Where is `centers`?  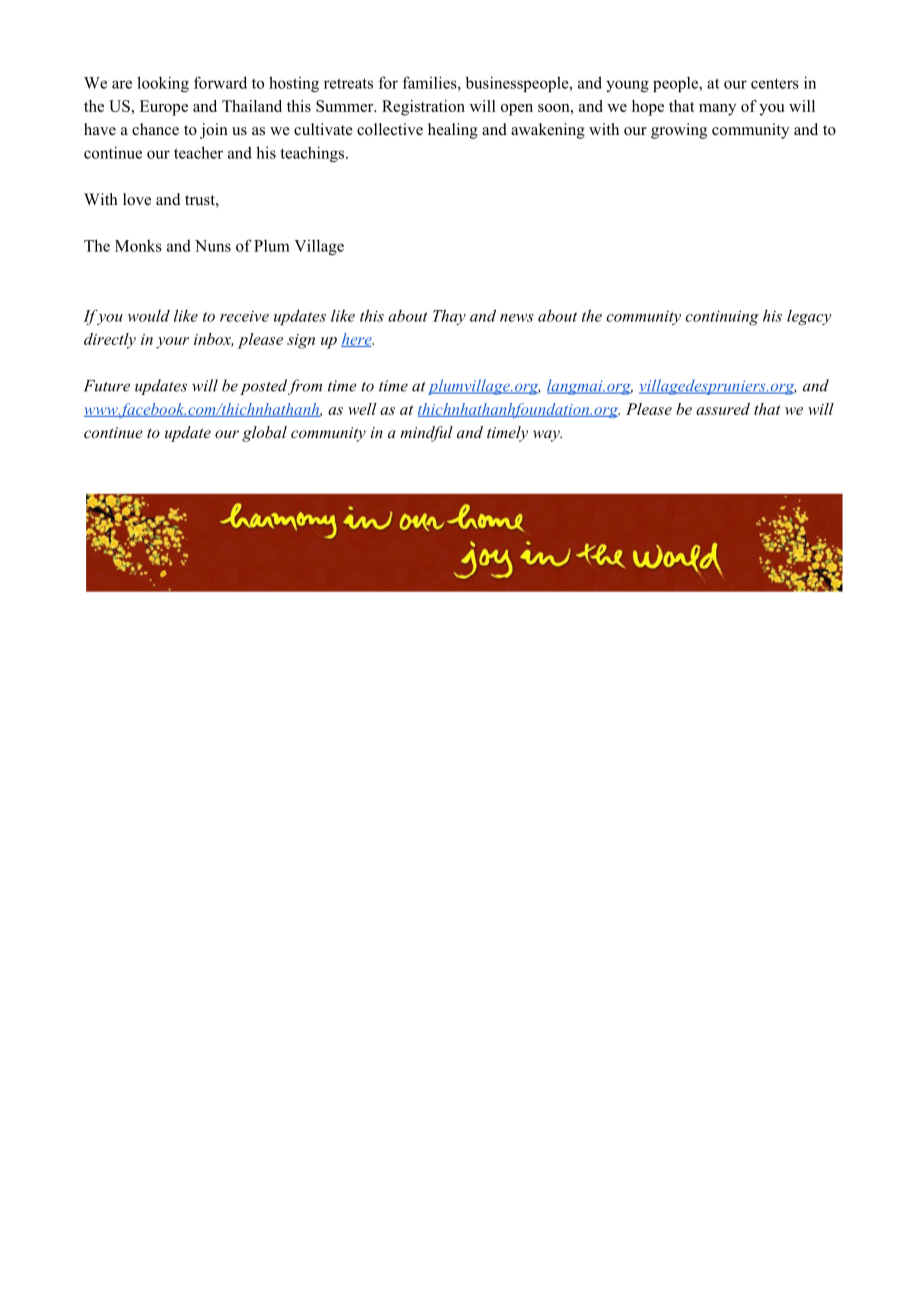 centers is located at coordinates (775, 83).
